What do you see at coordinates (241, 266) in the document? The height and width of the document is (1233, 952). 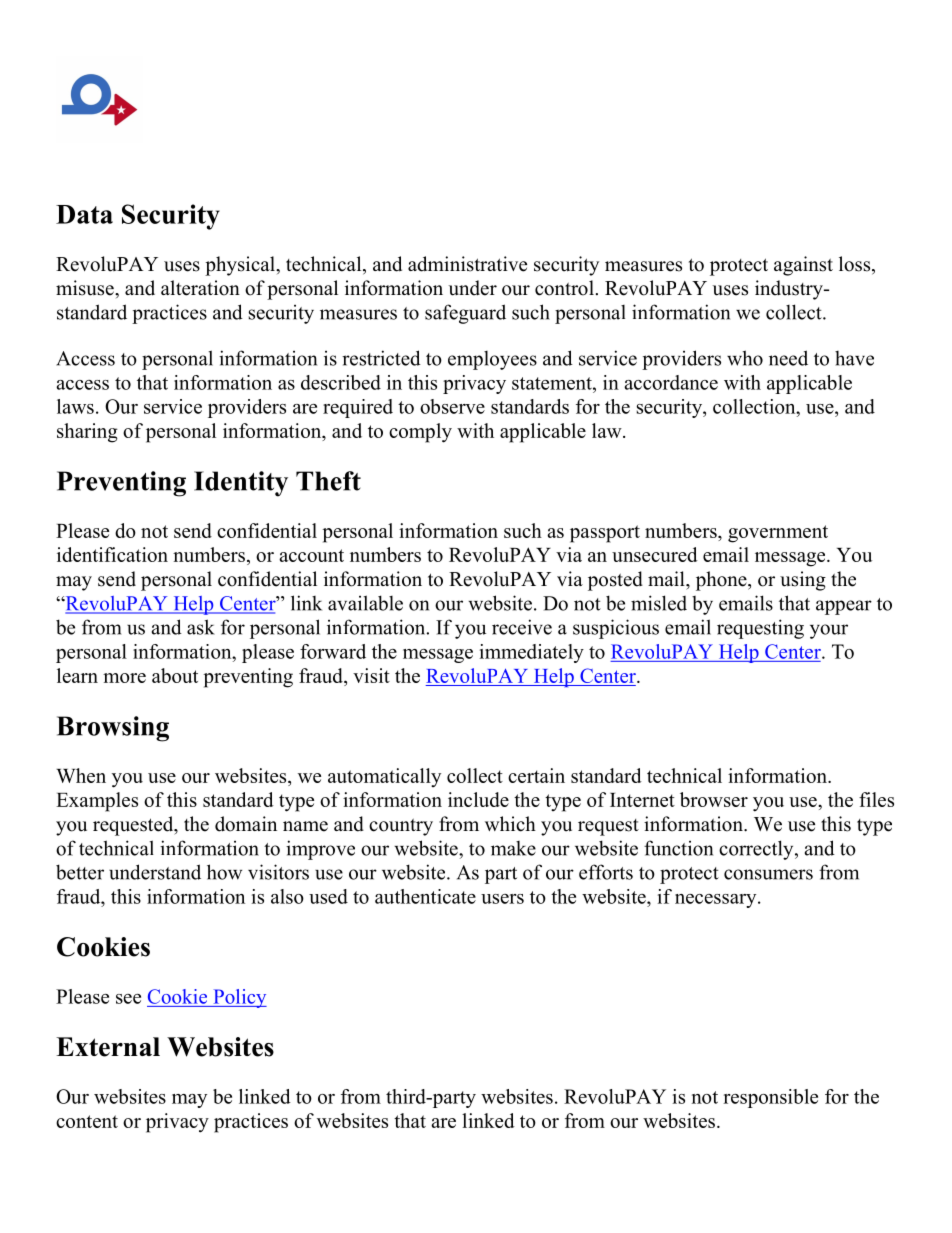 I see `physical` at bounding box center [241, 266].
